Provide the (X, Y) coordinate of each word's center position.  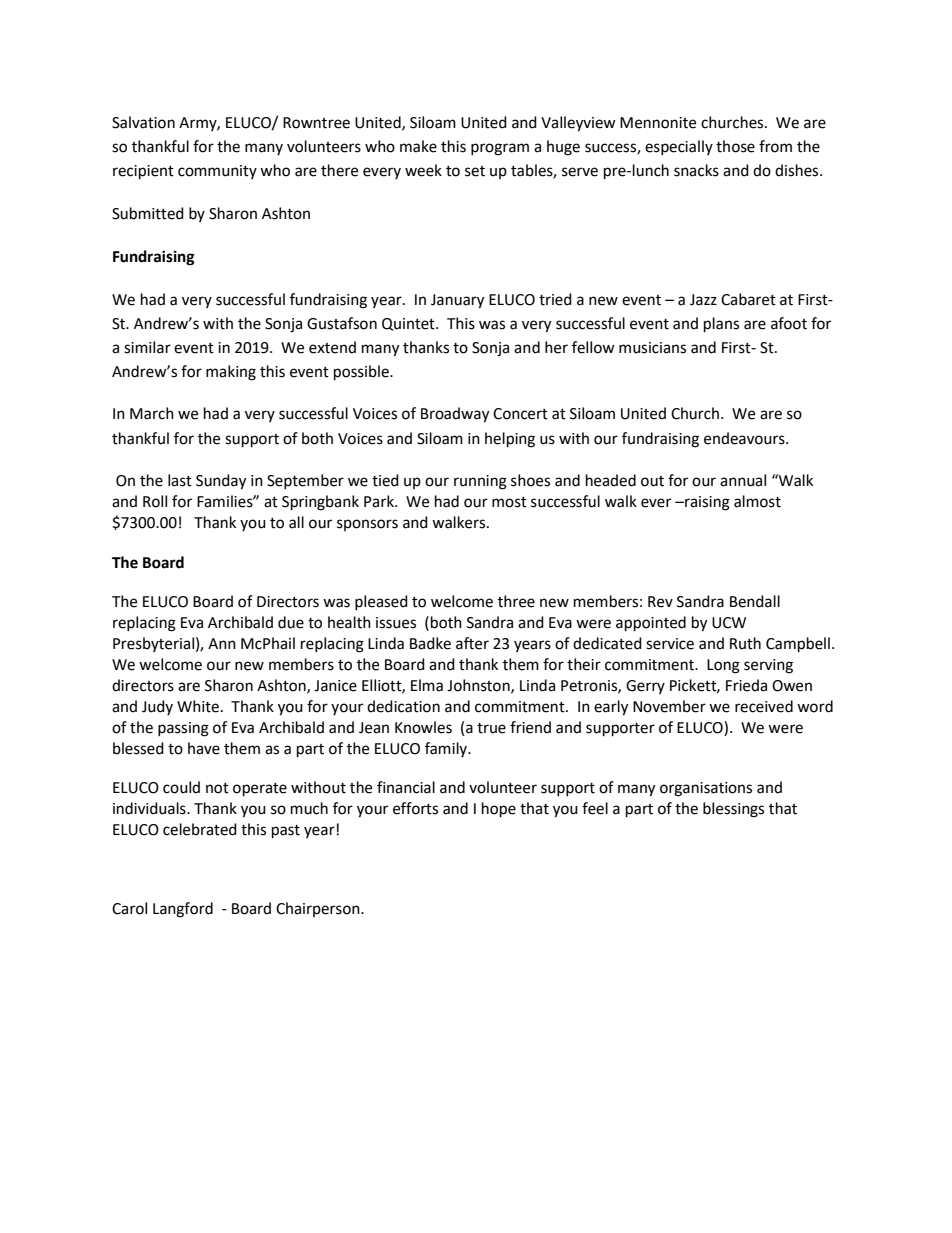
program (500, 149)
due (291, 622)
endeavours (745, 438)
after (472, 643)
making (231, 373)
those (735, 146)
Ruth (745, 643)
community (217, 172)
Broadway (455, 415)
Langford (183, 910)
